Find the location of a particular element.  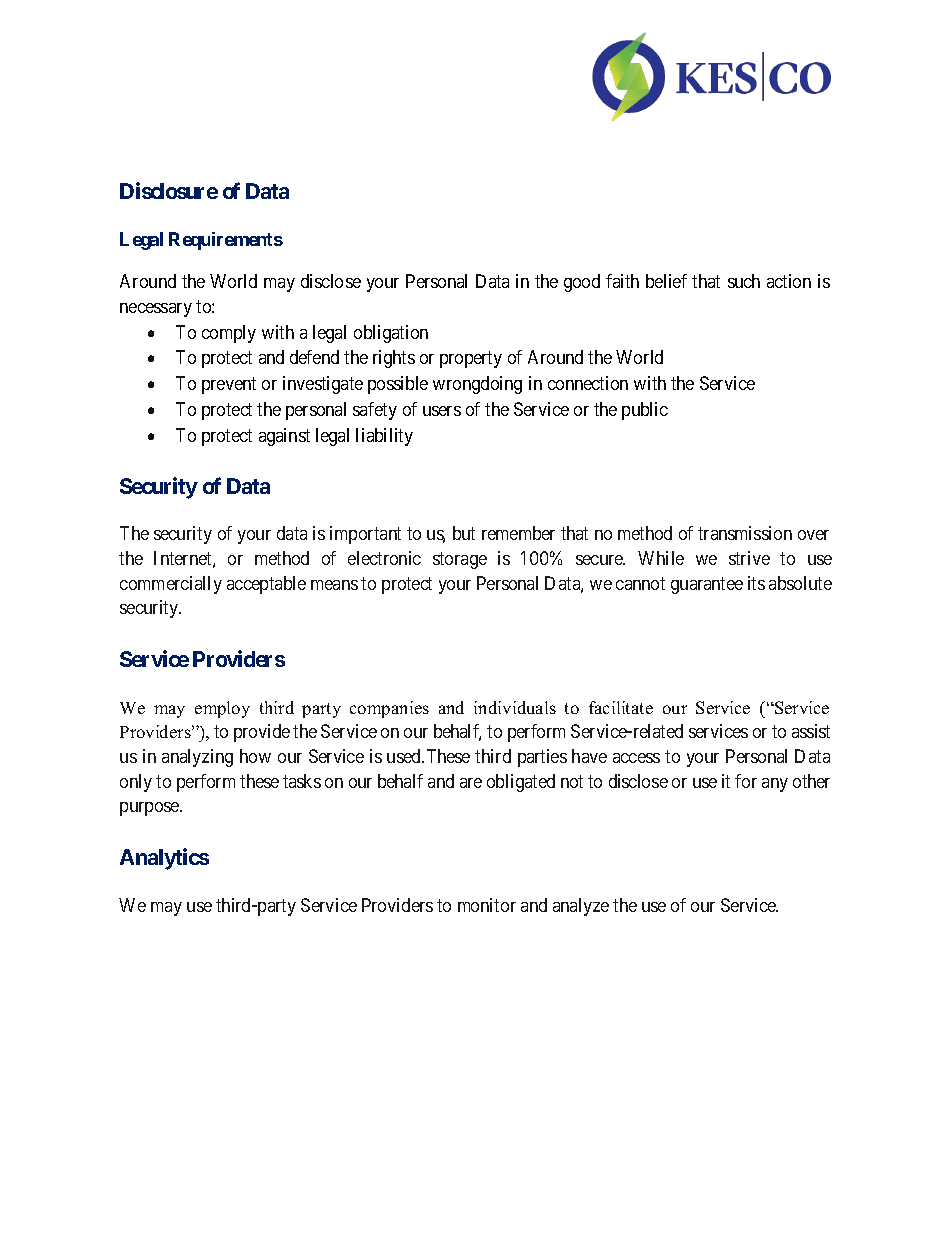

such is located at coordinates (744, 281).
